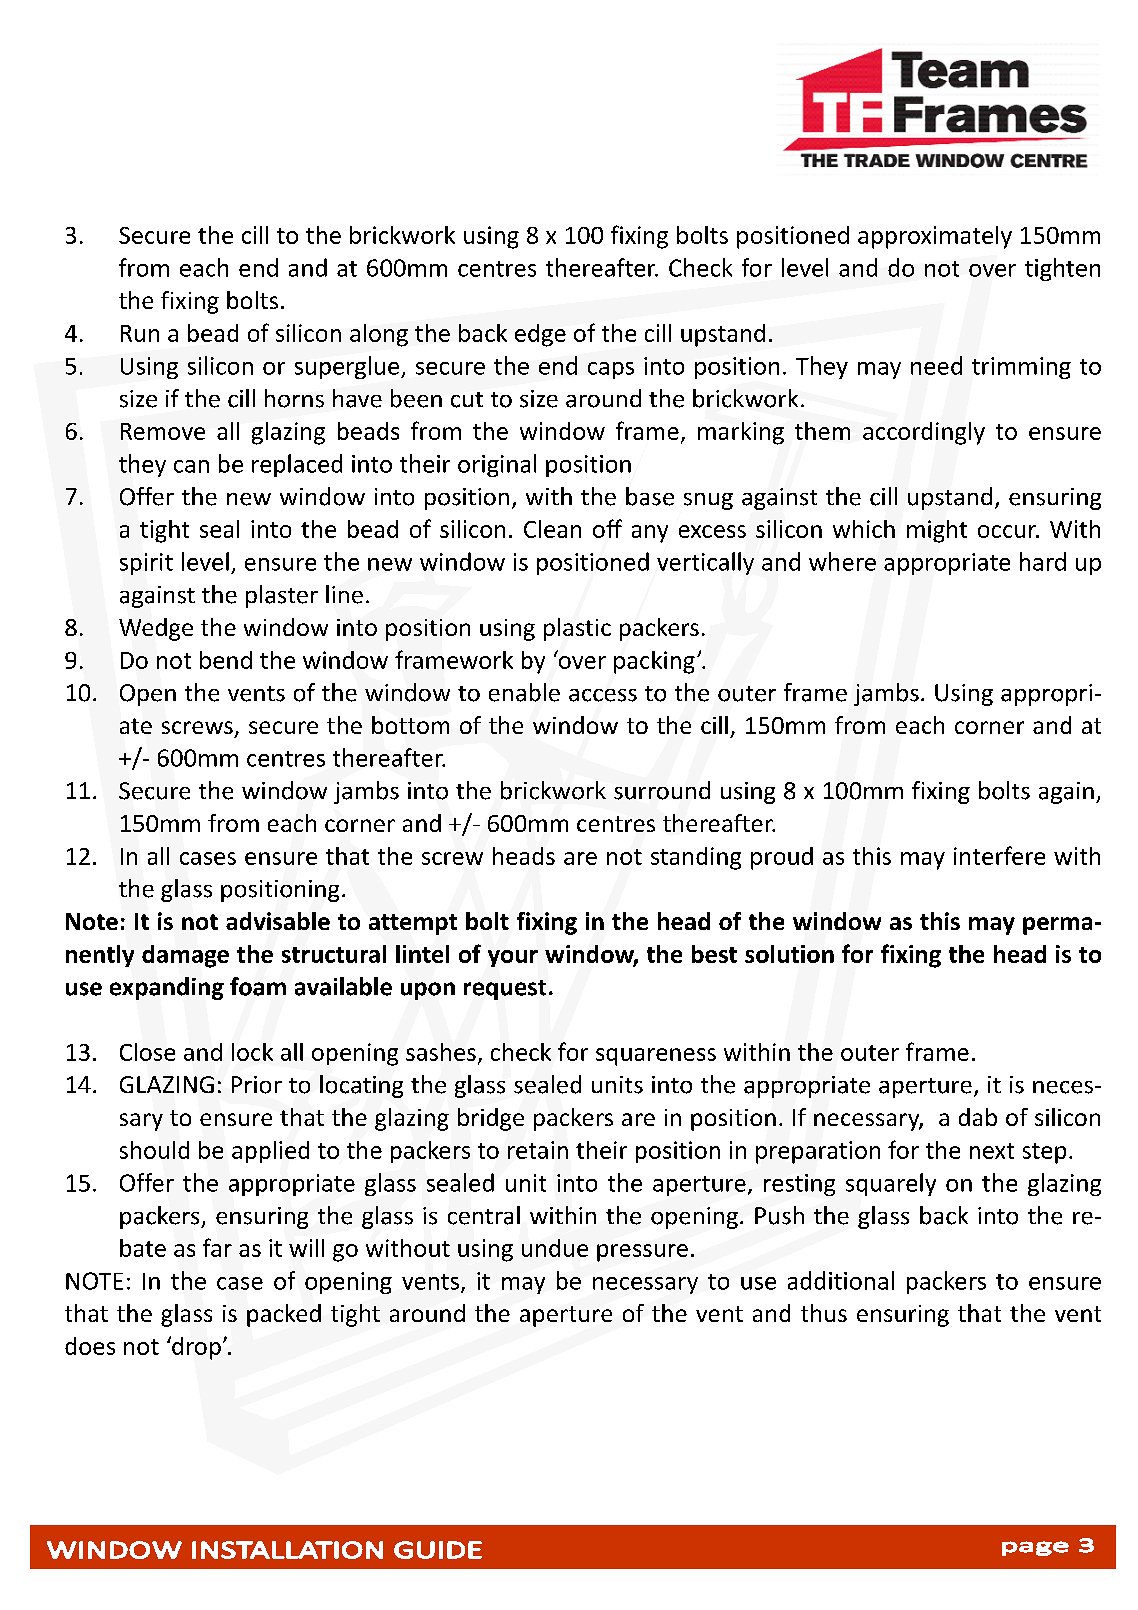  I want to click on drop, so click(195, 1348).
